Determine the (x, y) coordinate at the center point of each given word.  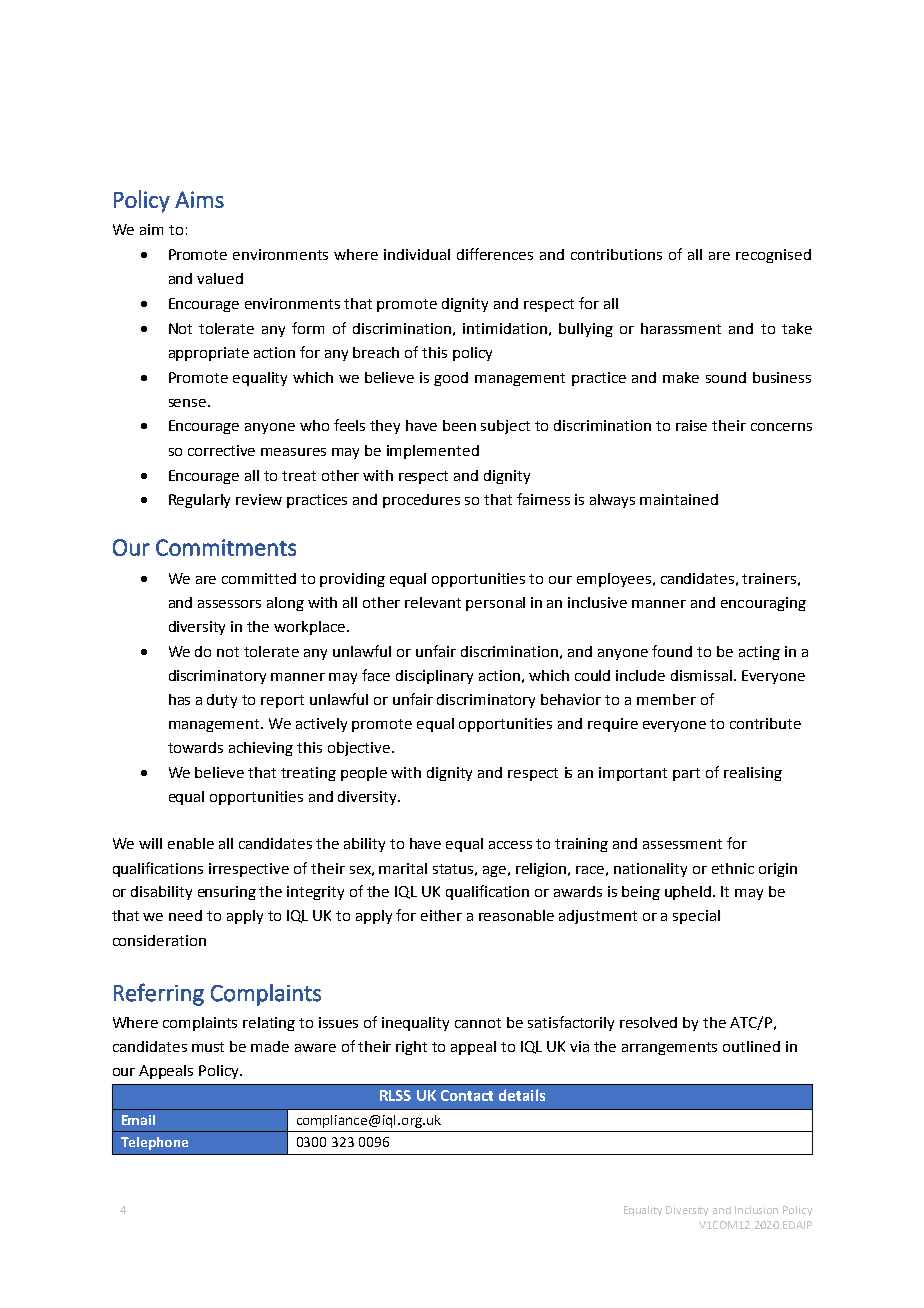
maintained (679, 499)
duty (222, 701)
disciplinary (434, 677)
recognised (773, 256)
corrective (221, 450)
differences (495, 254)
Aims (199, 199)
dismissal (701, 675)
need (185, 915)
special (696, 917)
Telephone (154, 1143)
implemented (433, 452)
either (441, 915)
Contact (467, 1095)
